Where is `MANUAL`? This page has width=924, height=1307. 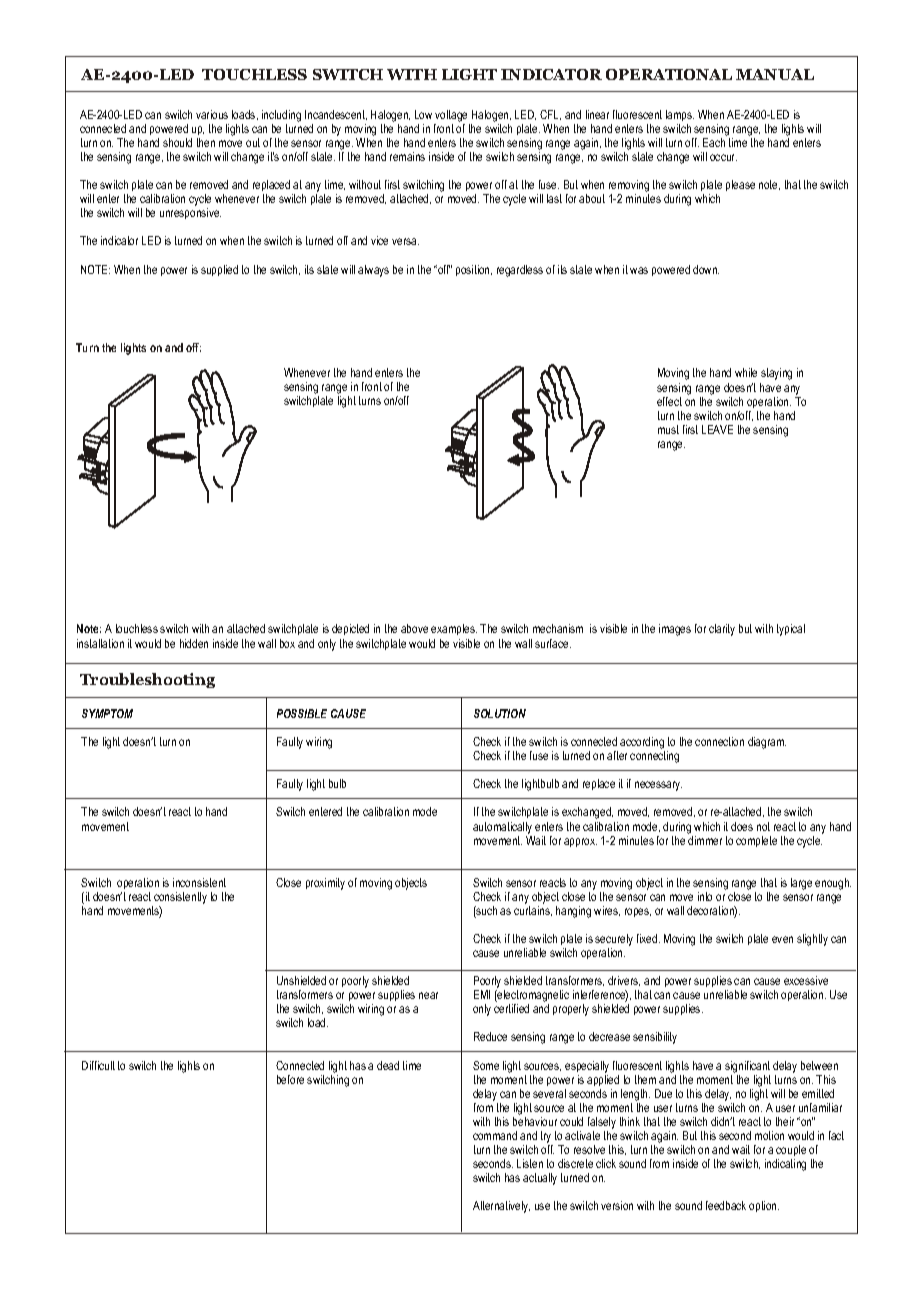
MANUAL is located at coordinates (775, 74).
